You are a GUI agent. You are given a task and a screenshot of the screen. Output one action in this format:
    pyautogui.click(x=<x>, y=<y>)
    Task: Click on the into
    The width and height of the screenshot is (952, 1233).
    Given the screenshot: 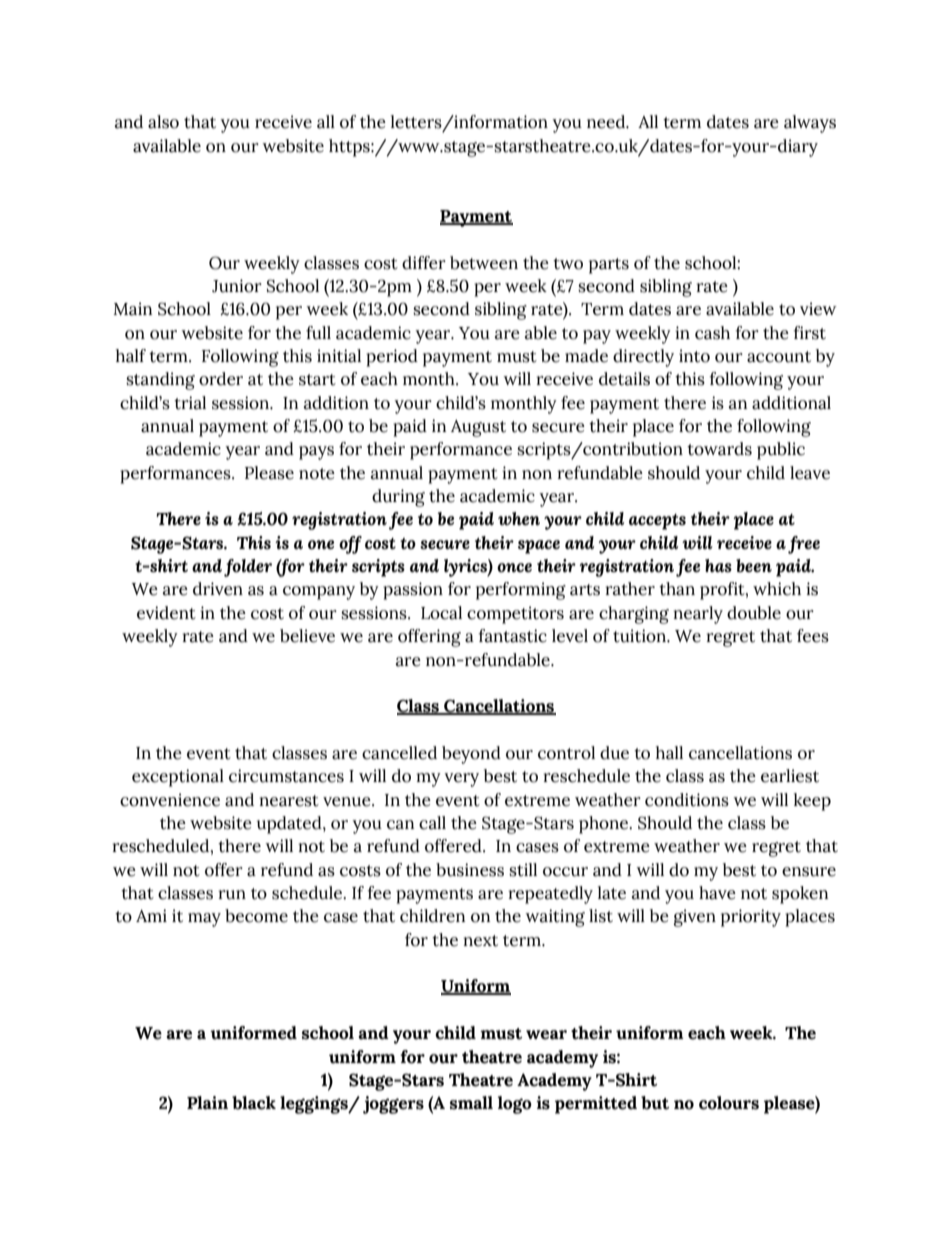 What is the action you would take?
    pyautogui.click(x=694, y=356)
